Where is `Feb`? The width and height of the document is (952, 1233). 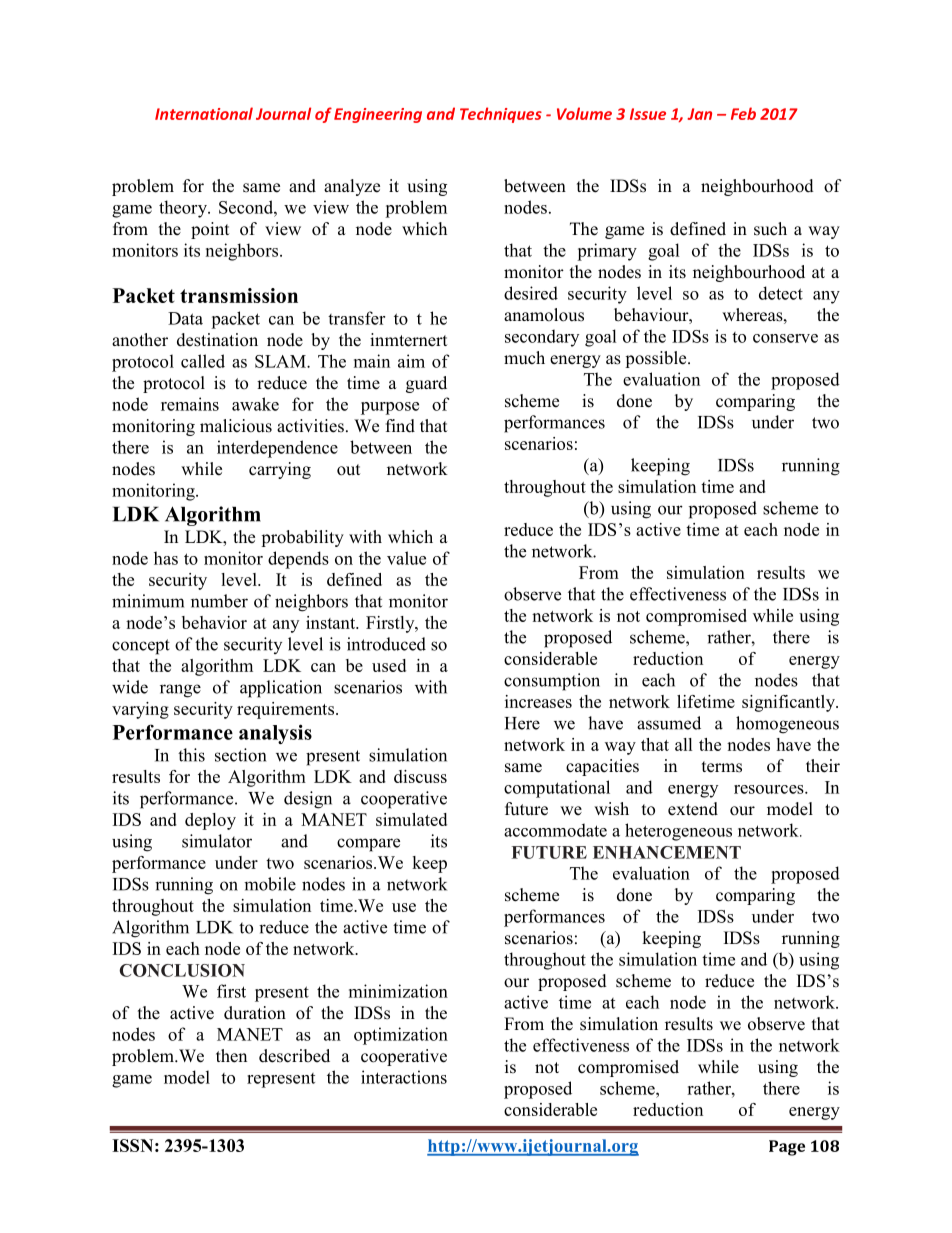
Feb is located at coordinates (743, 113).
